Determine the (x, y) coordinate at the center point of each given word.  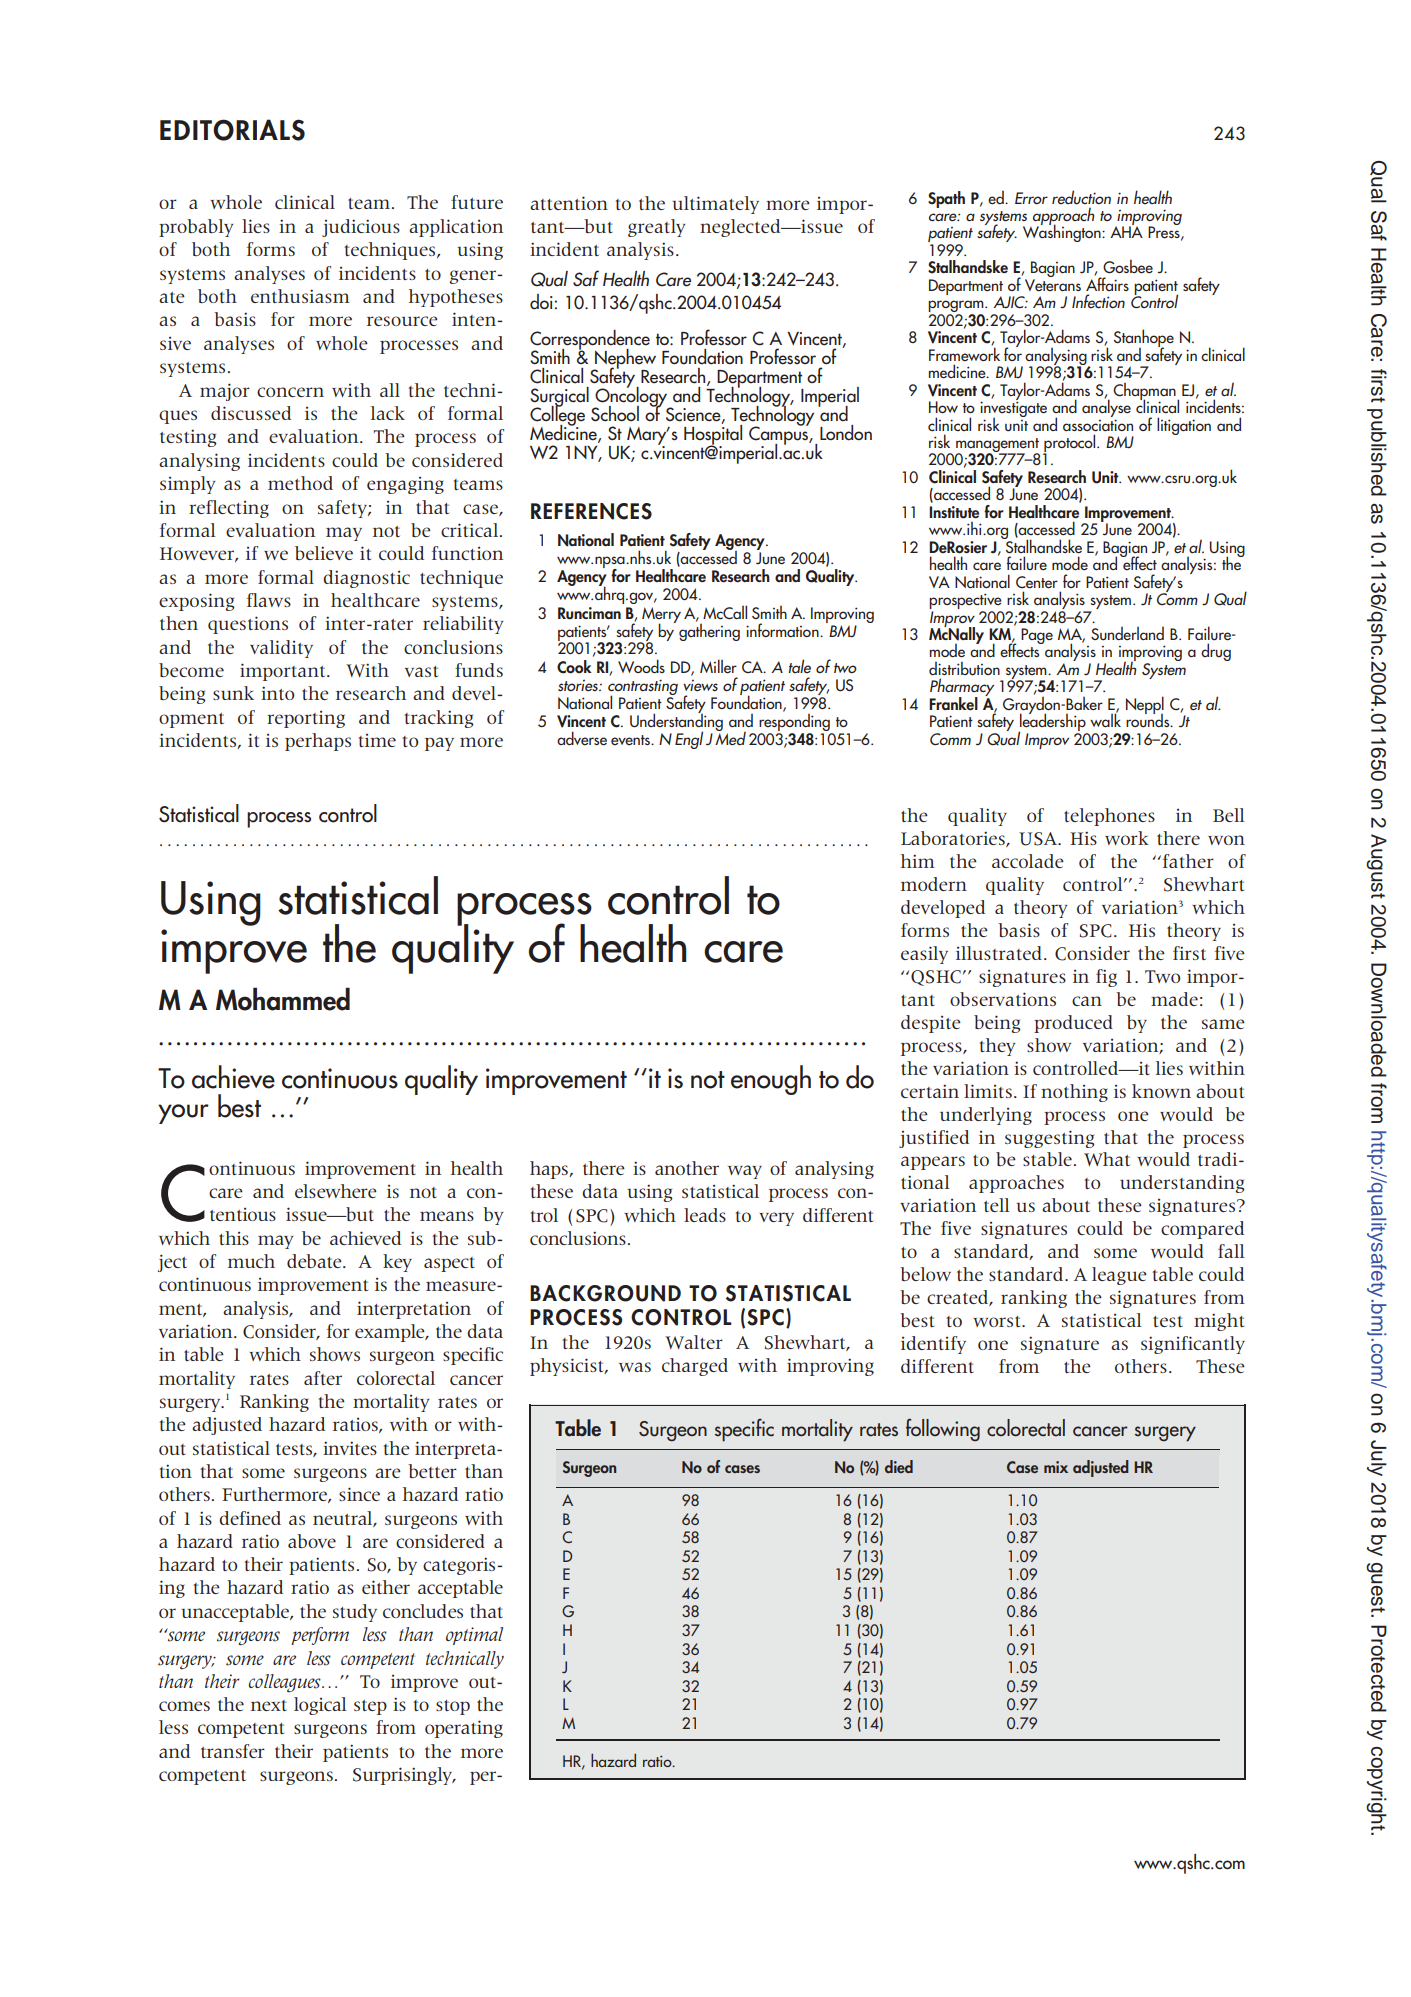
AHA (1126, 231)
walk (1105, 719)
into (278, 693)
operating (464, 1729)
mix (1056, 1467)
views (700, 685)
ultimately (715, 205)
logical (320, 1706)
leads (705, 1215)
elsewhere (336, 1191)
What (1107, 1159)
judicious (361, 228)
